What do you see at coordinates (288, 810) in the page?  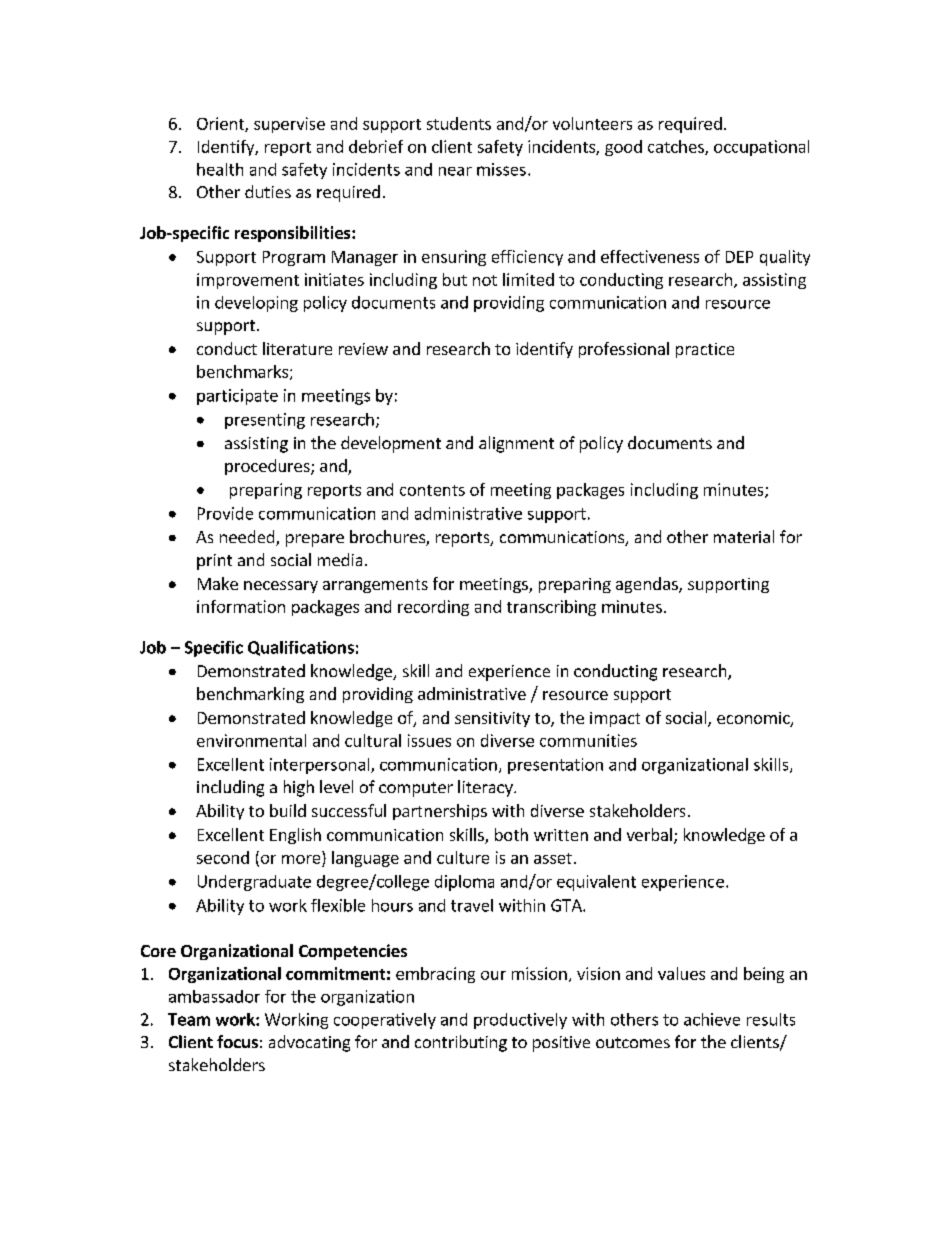 I see `build` at bounding box center [288, 810].
